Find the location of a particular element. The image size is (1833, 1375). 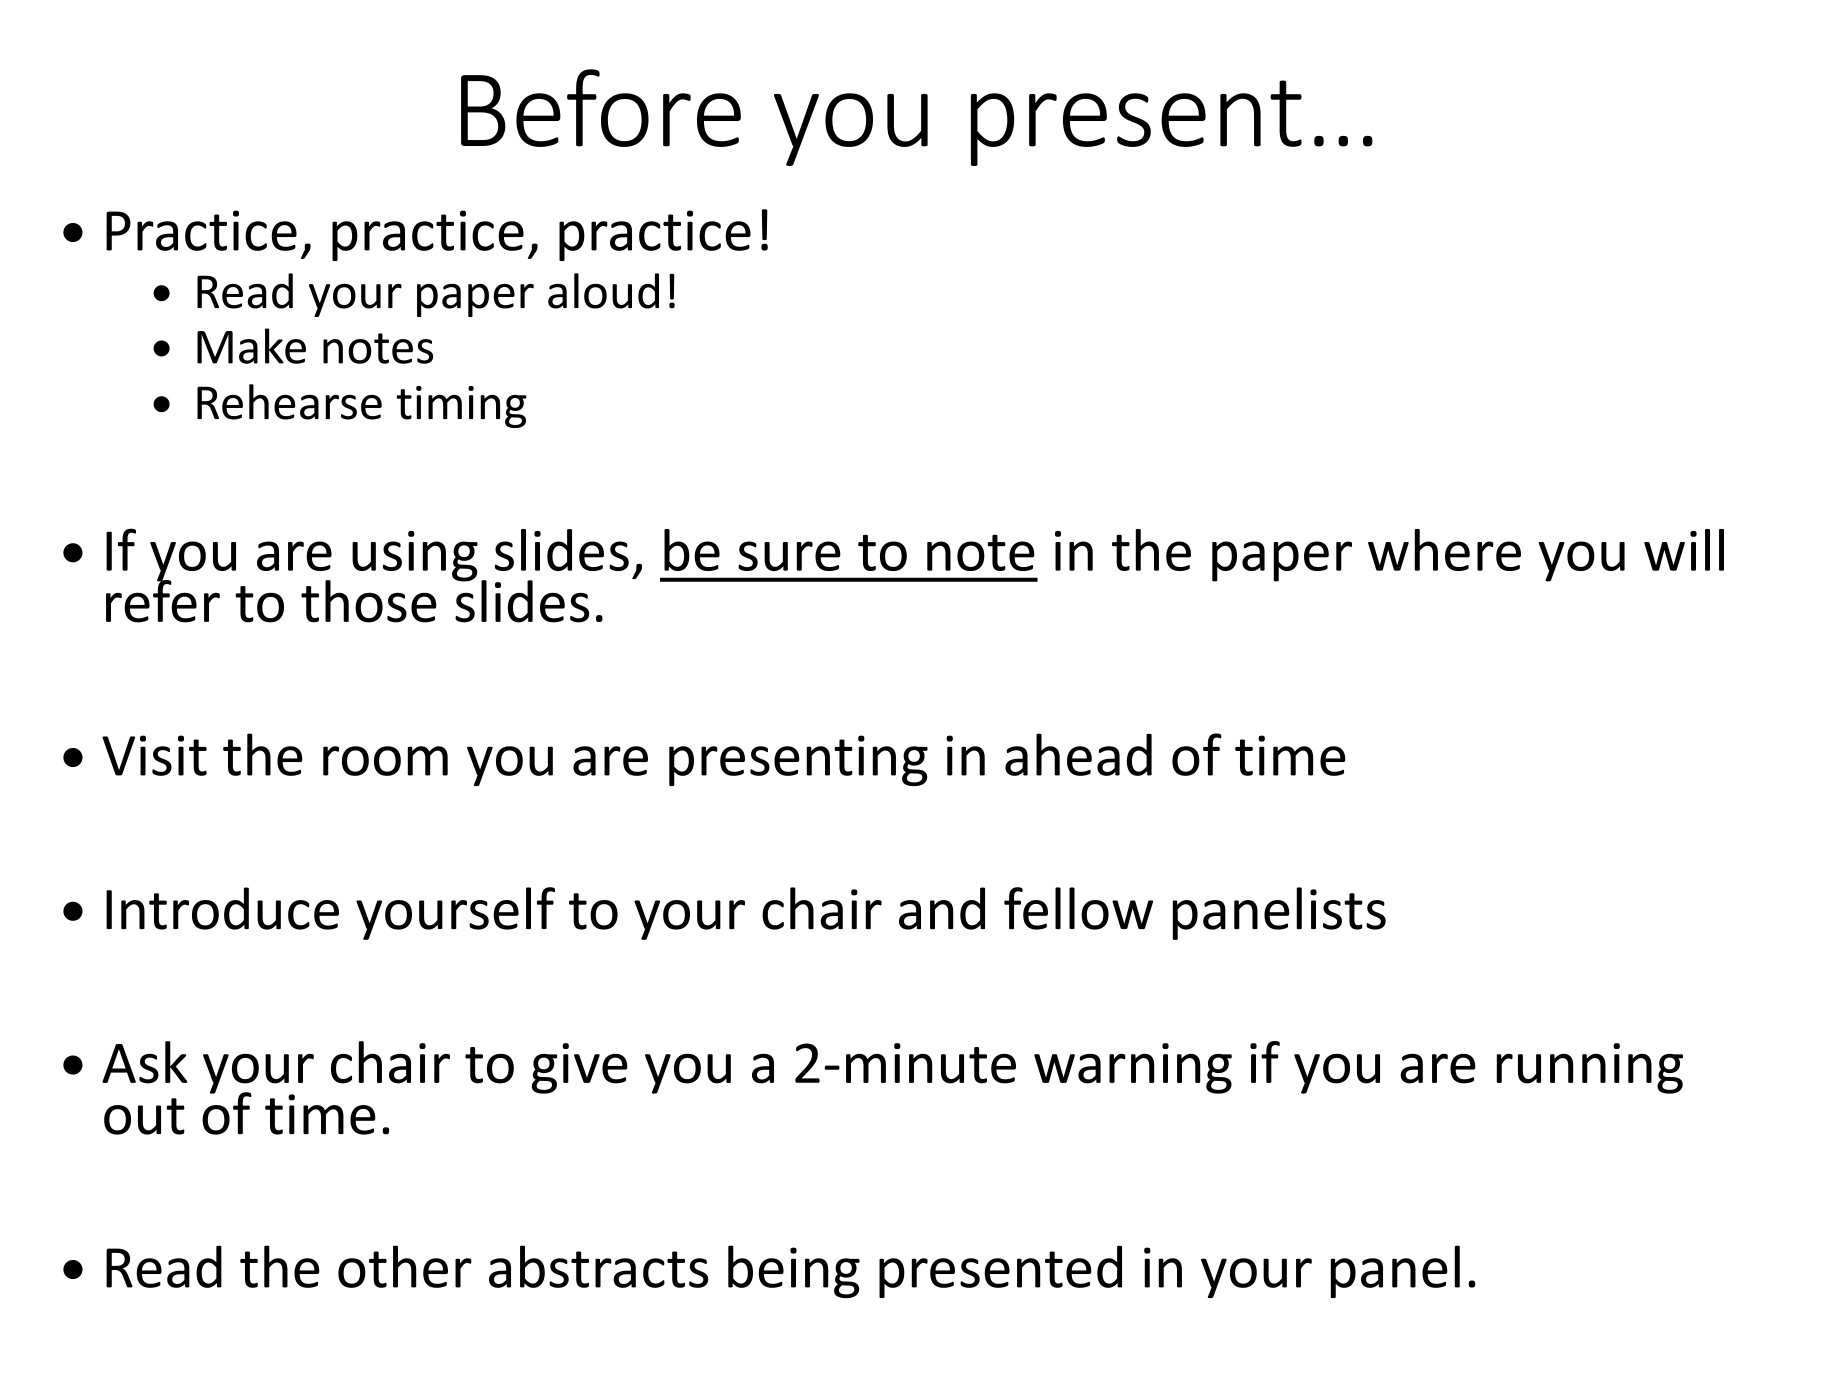

being is located at coordinates (794, 1271).
